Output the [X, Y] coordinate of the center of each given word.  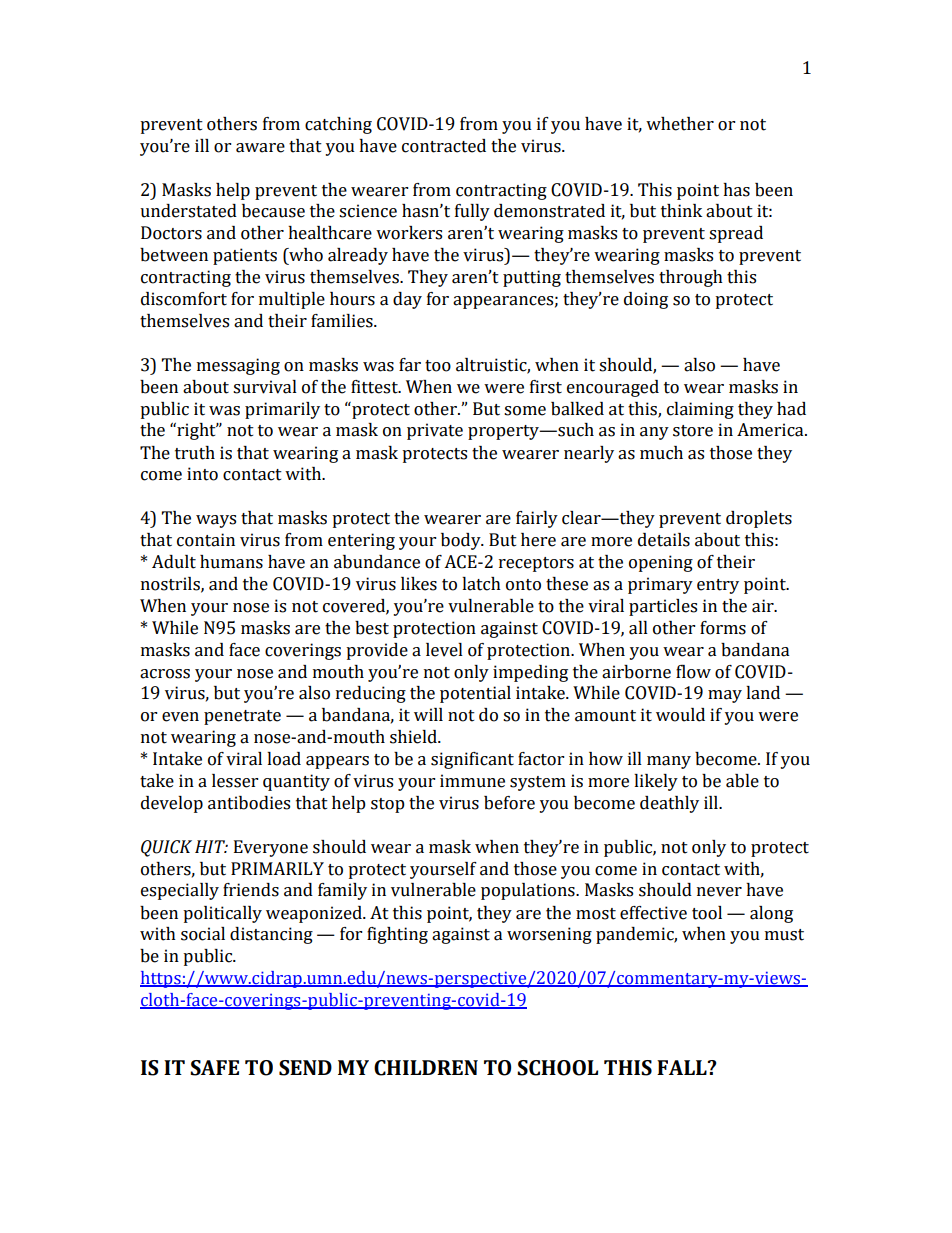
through [691, 278]
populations [529, 891]
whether [680, 124]
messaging [238, 366]
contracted [444, 146]
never [719, 892]
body [462, 541]
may [725, 696]
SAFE [214, 1068]
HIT [211, 846]
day [407, 300]
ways [216, 521]
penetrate [242, 717]
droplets [759, 519]
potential [475, 694]
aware [260, 148]
